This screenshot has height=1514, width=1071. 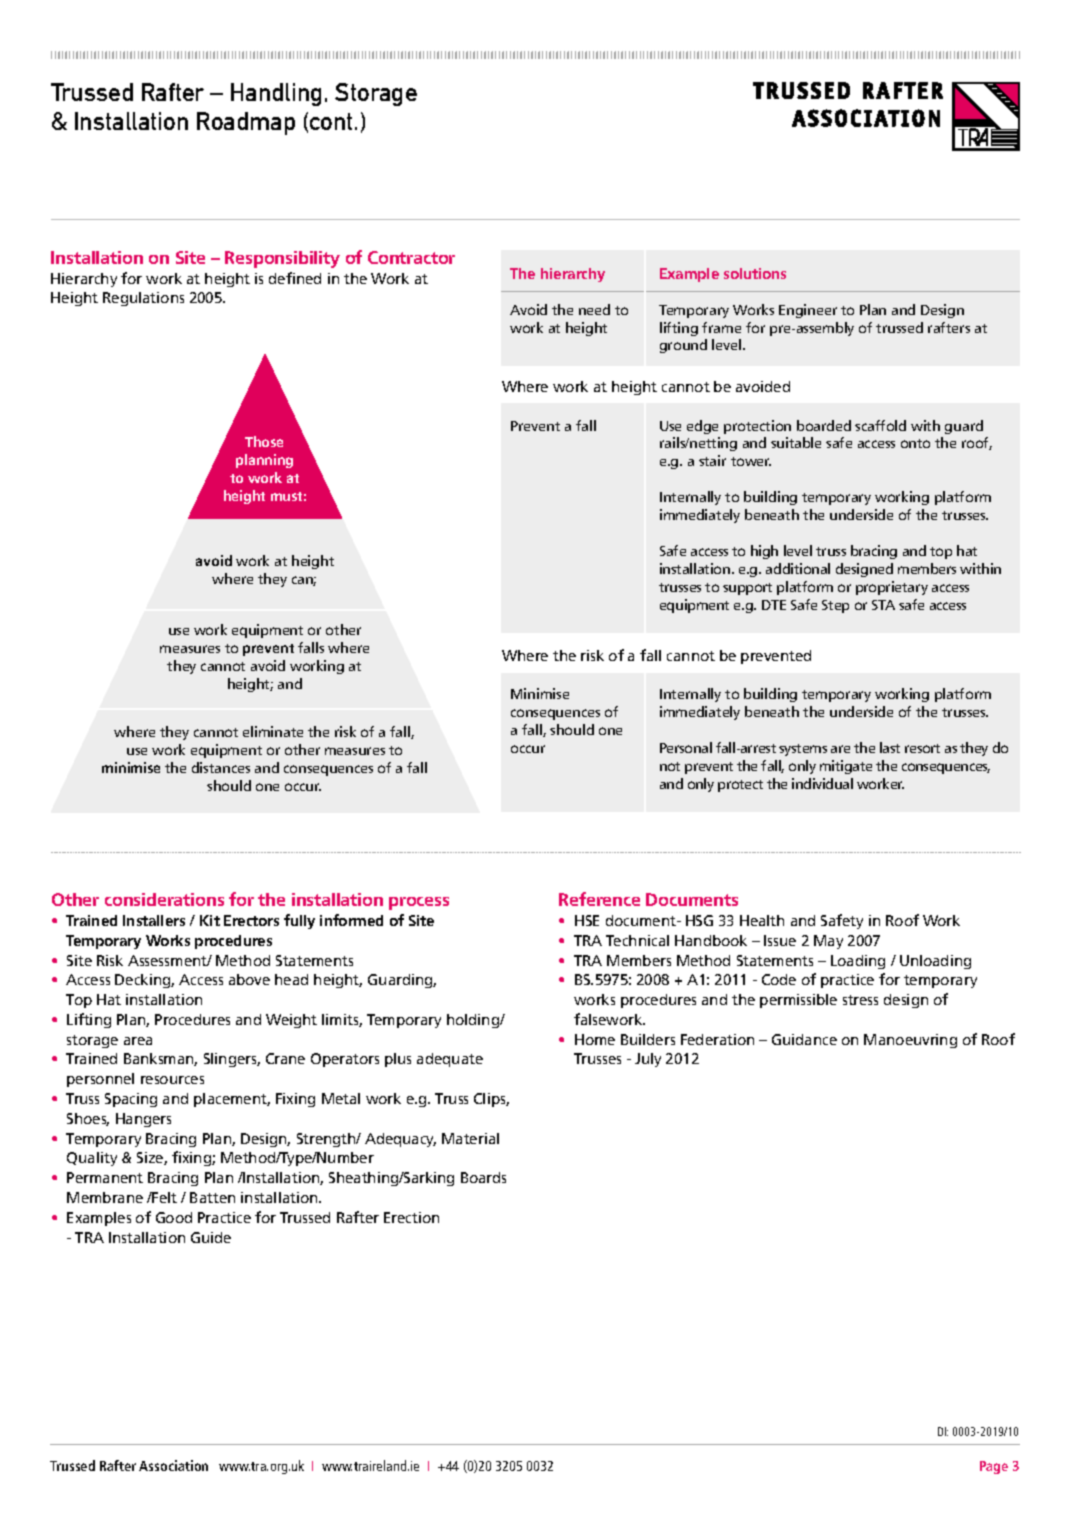 What do you see at coordinates (470, 1138) in the screenshot?
I see `Material` at bounding box center [470, 1138].
